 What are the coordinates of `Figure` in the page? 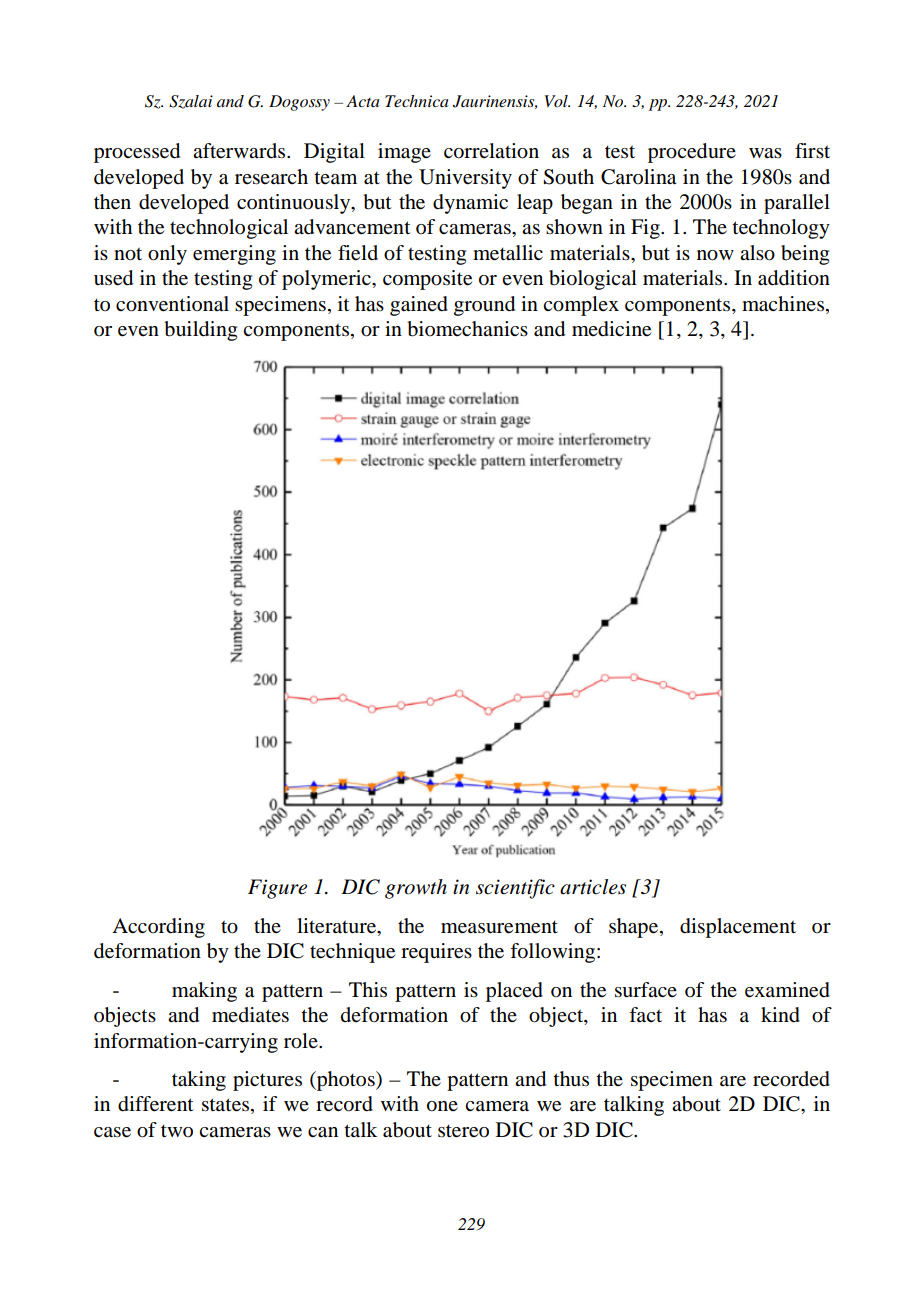 It's located at (277, 889).
